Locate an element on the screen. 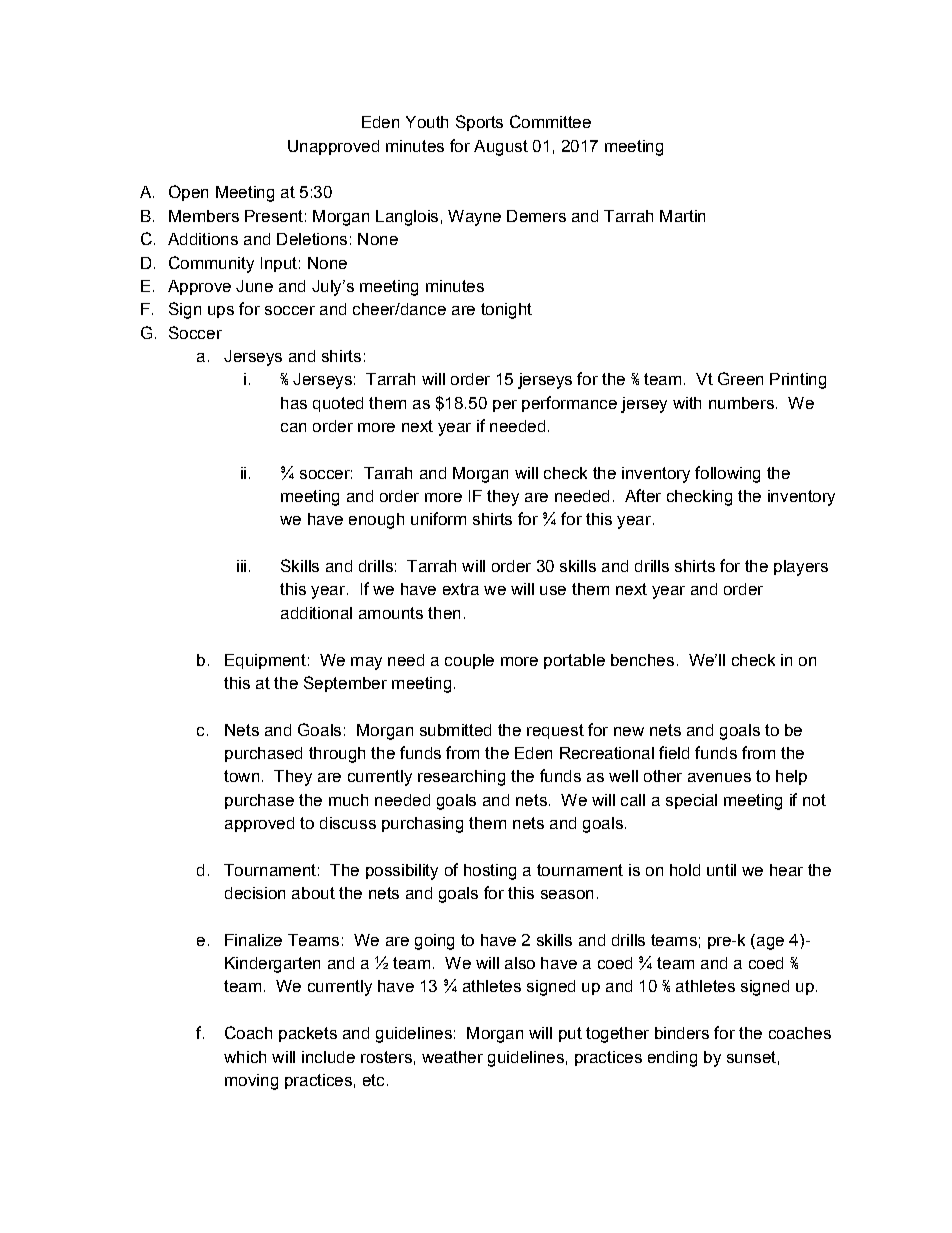 The width and height of the screenshot is (952, 1233). which is located at coordinates (245, 1057).
